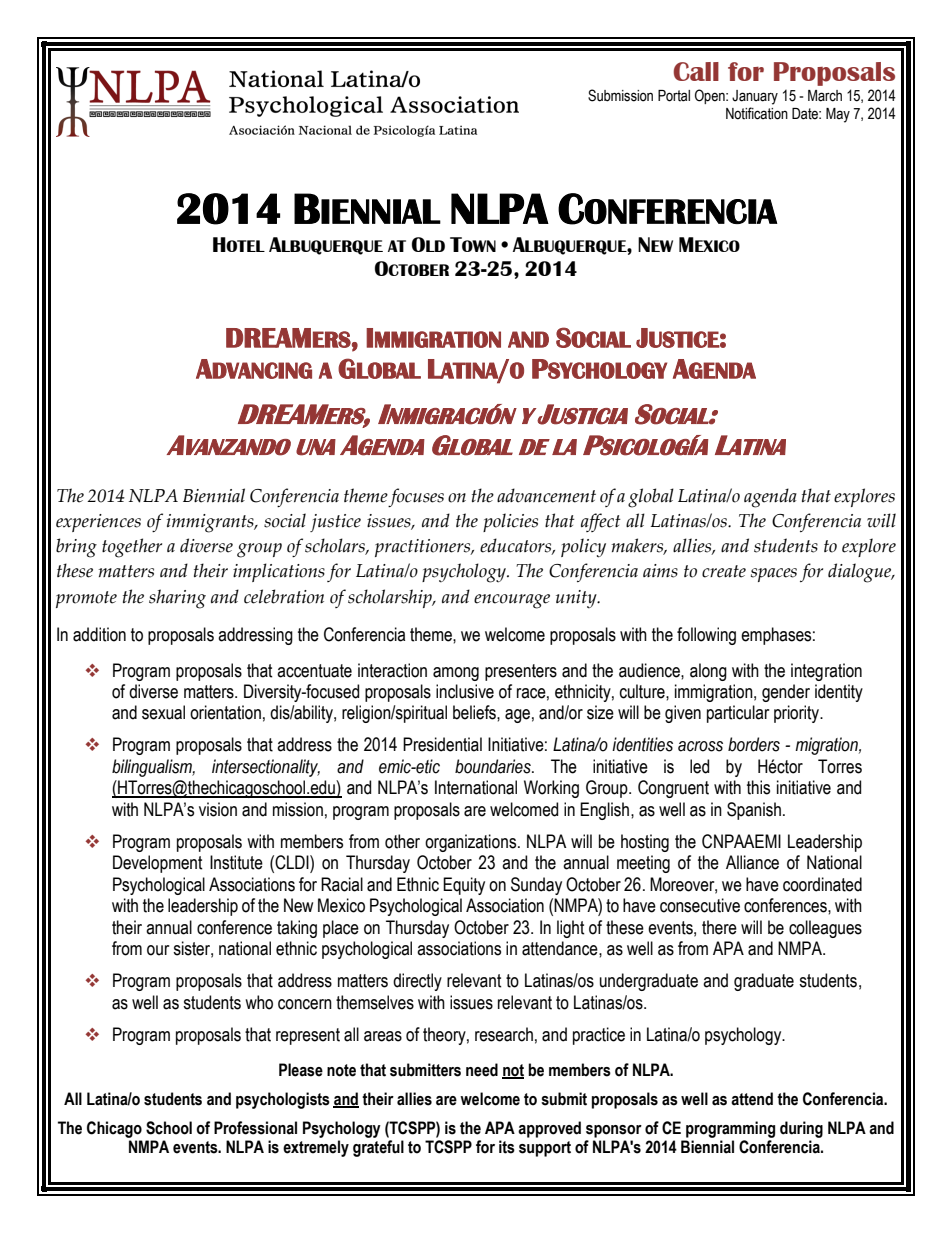 This screenshot has height=1233, width=952. What do you see at coordinates (601, 522) in the screenshot?
I see `affect` at bounding box center [601, 522].
